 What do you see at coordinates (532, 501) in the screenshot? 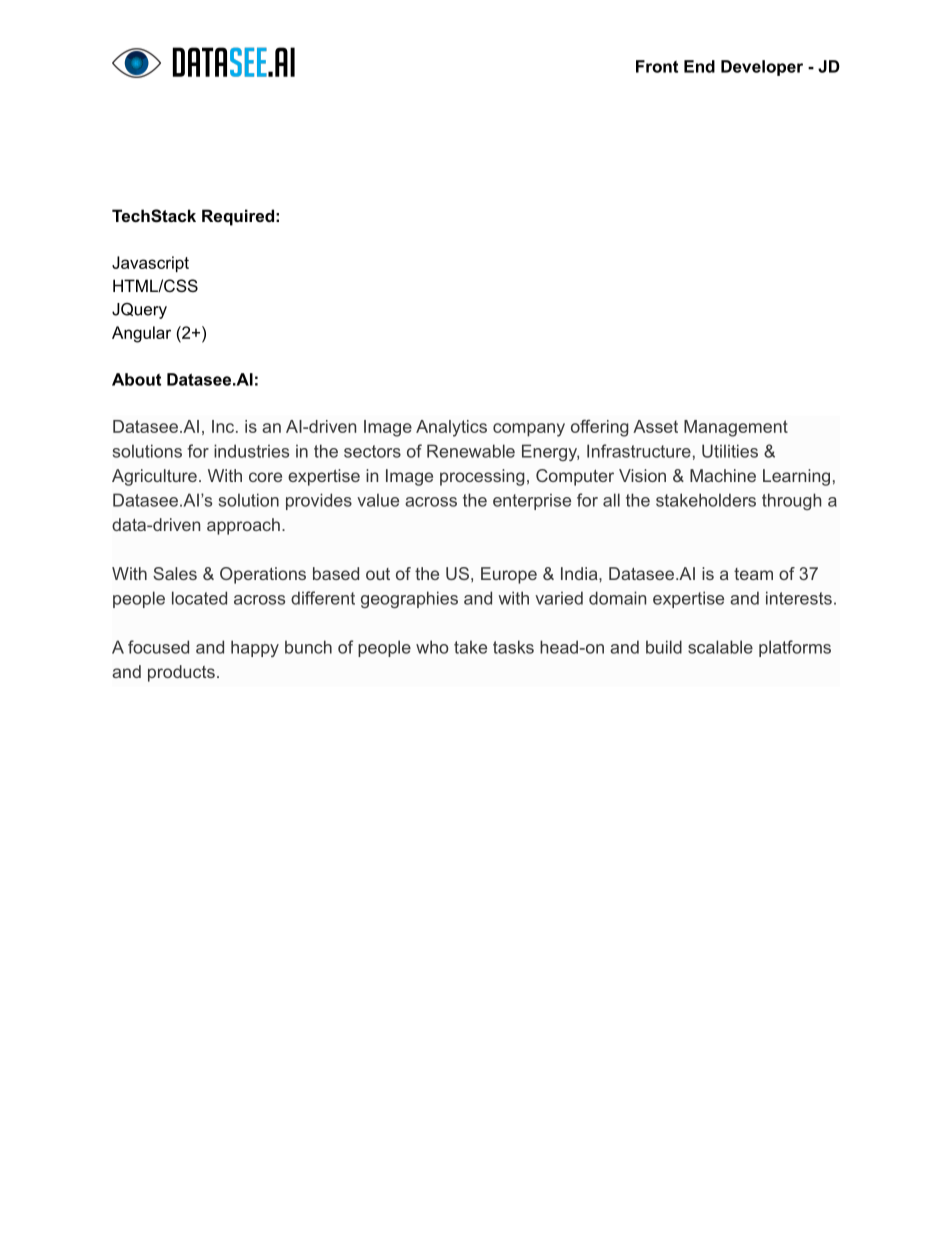
I see `enterprise` at bounding box center [532, 501].
